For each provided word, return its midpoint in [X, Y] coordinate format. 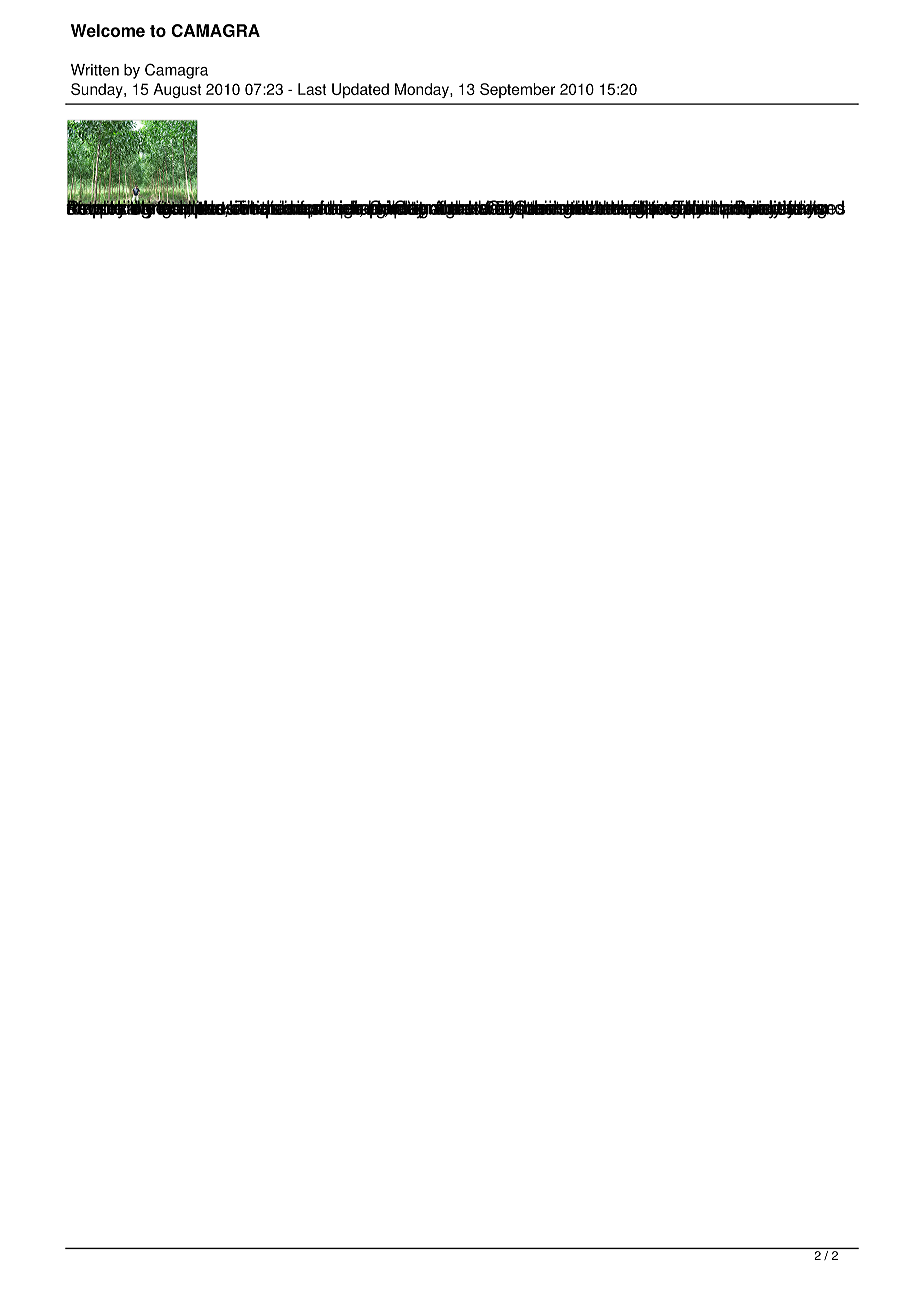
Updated [360, 90]
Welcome [108, 30]
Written [95, 70]
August [177, 90]
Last [312, 89]
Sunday [98, 90]
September [517, 90]
